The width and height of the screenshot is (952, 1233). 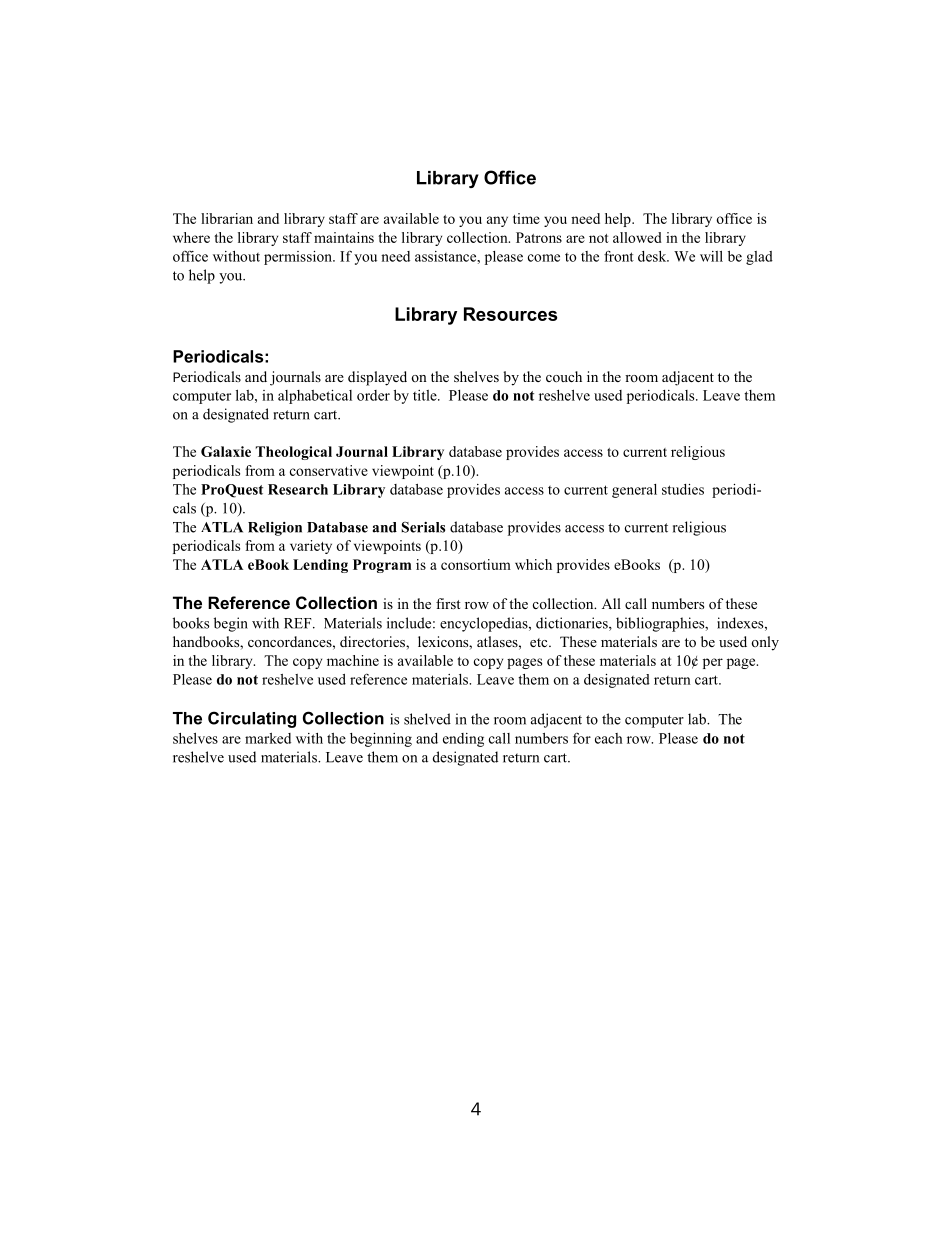 What do you see at coordinates (765, 643) in the screenshot?
I see `only` at bounding box center [765, 643].
